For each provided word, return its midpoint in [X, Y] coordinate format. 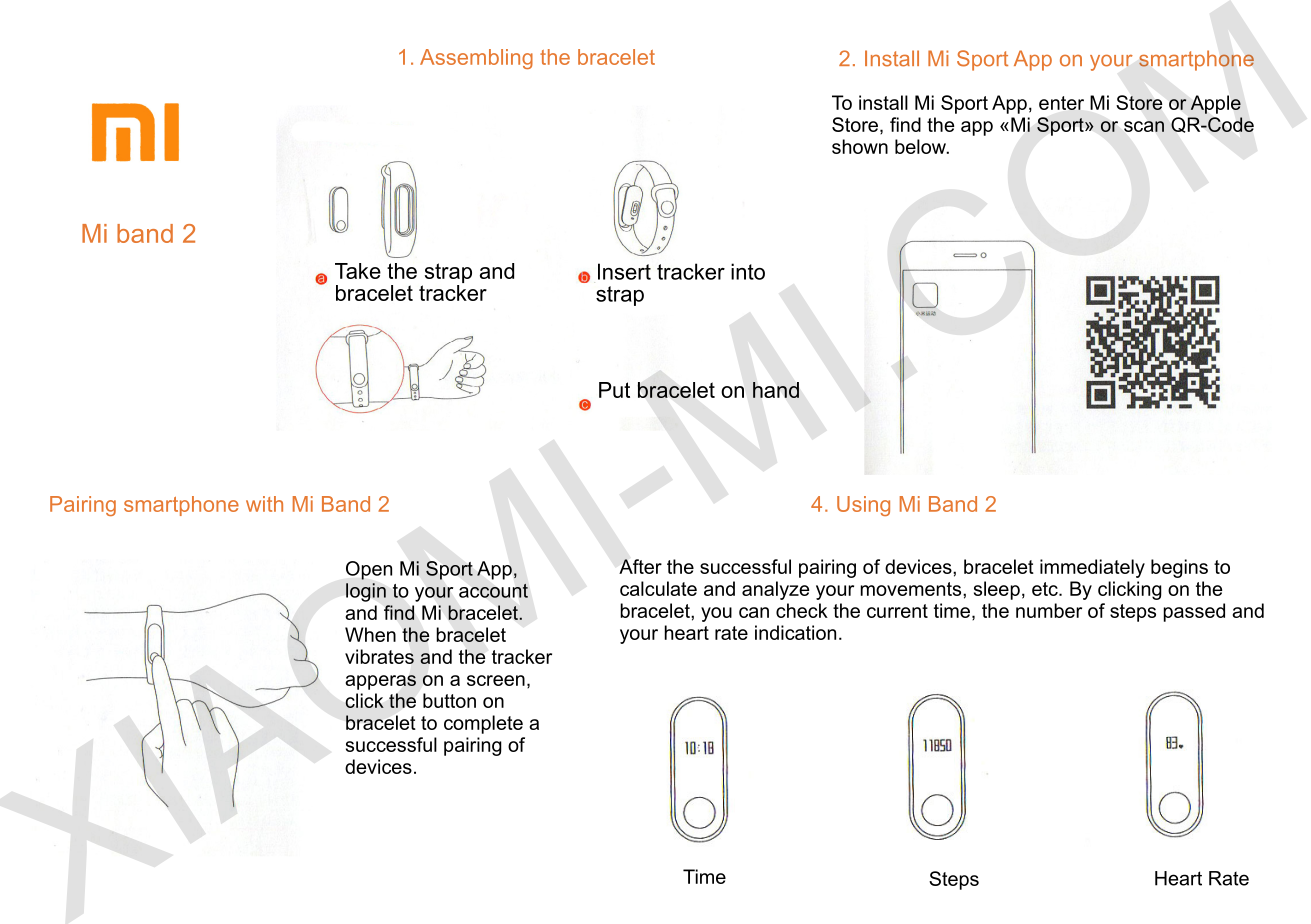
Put [614, 390]
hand [776, 390]
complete [483, 724]
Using [863, 506]
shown [860, 146]
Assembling [476, 59]
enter [1061, 103]
